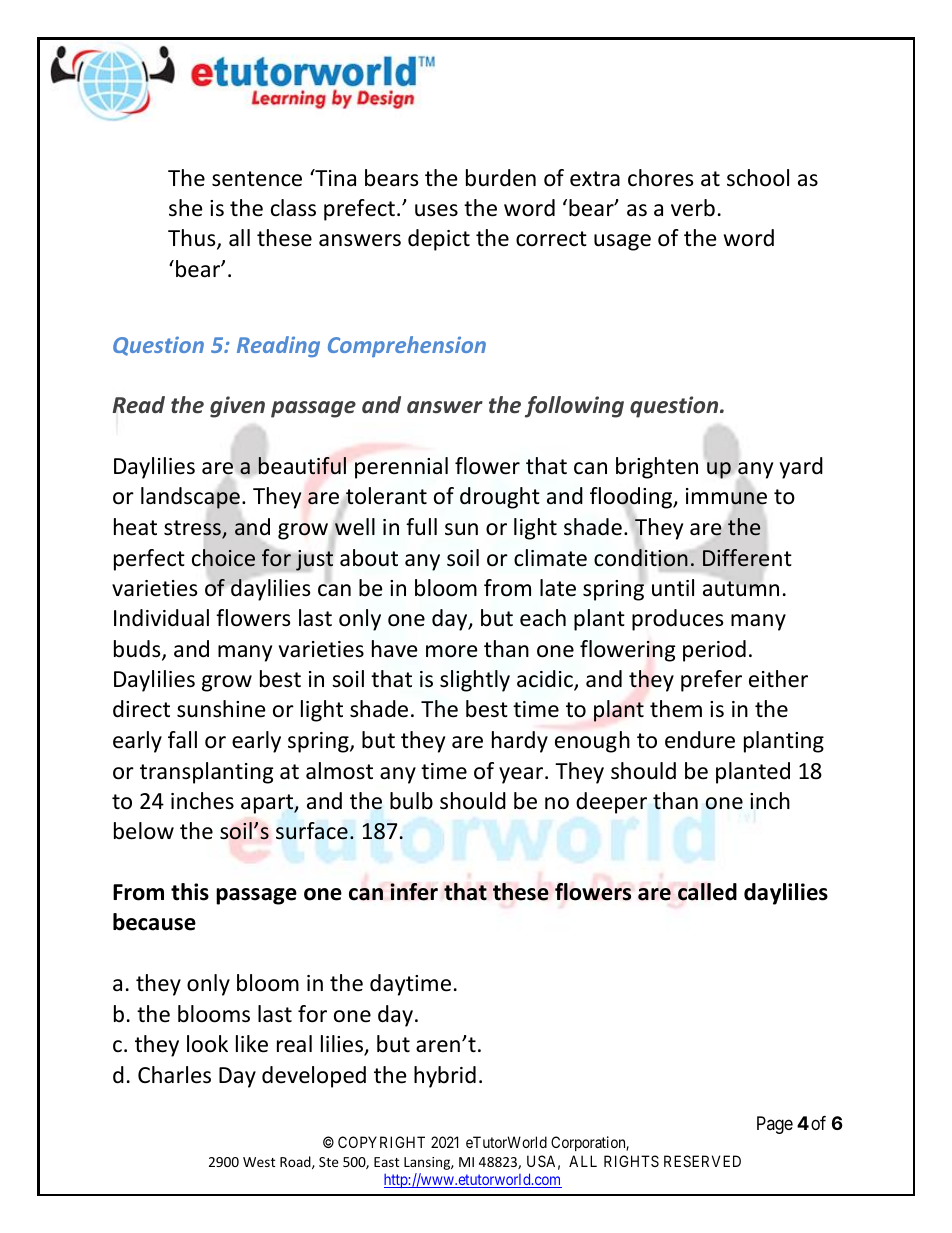 The width and height of the document is (952, 1233). Describe the element at coordinates (237, 407) in the document. I see `given` at that location.
